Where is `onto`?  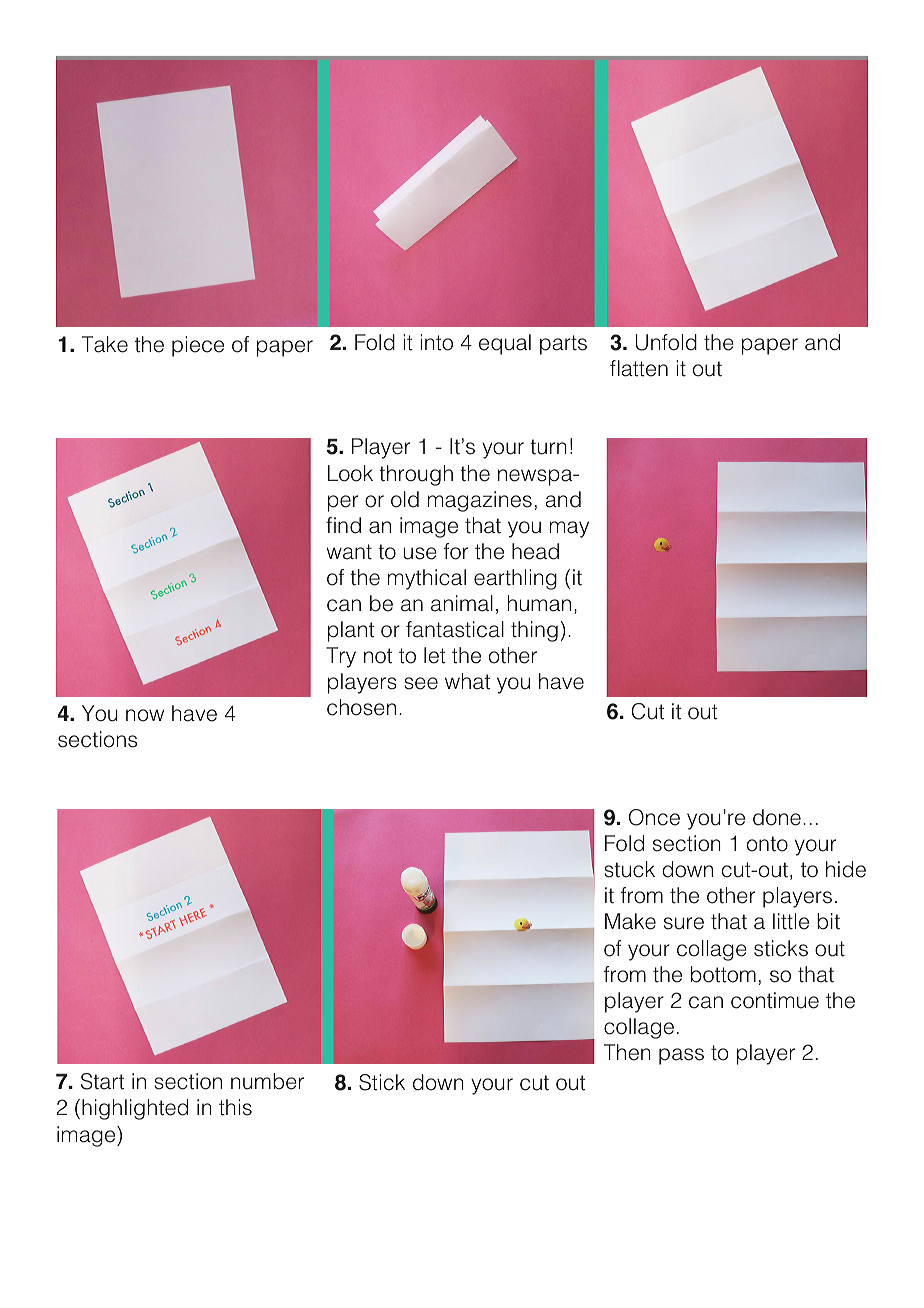
onto is located at coordinates (767, 844).
